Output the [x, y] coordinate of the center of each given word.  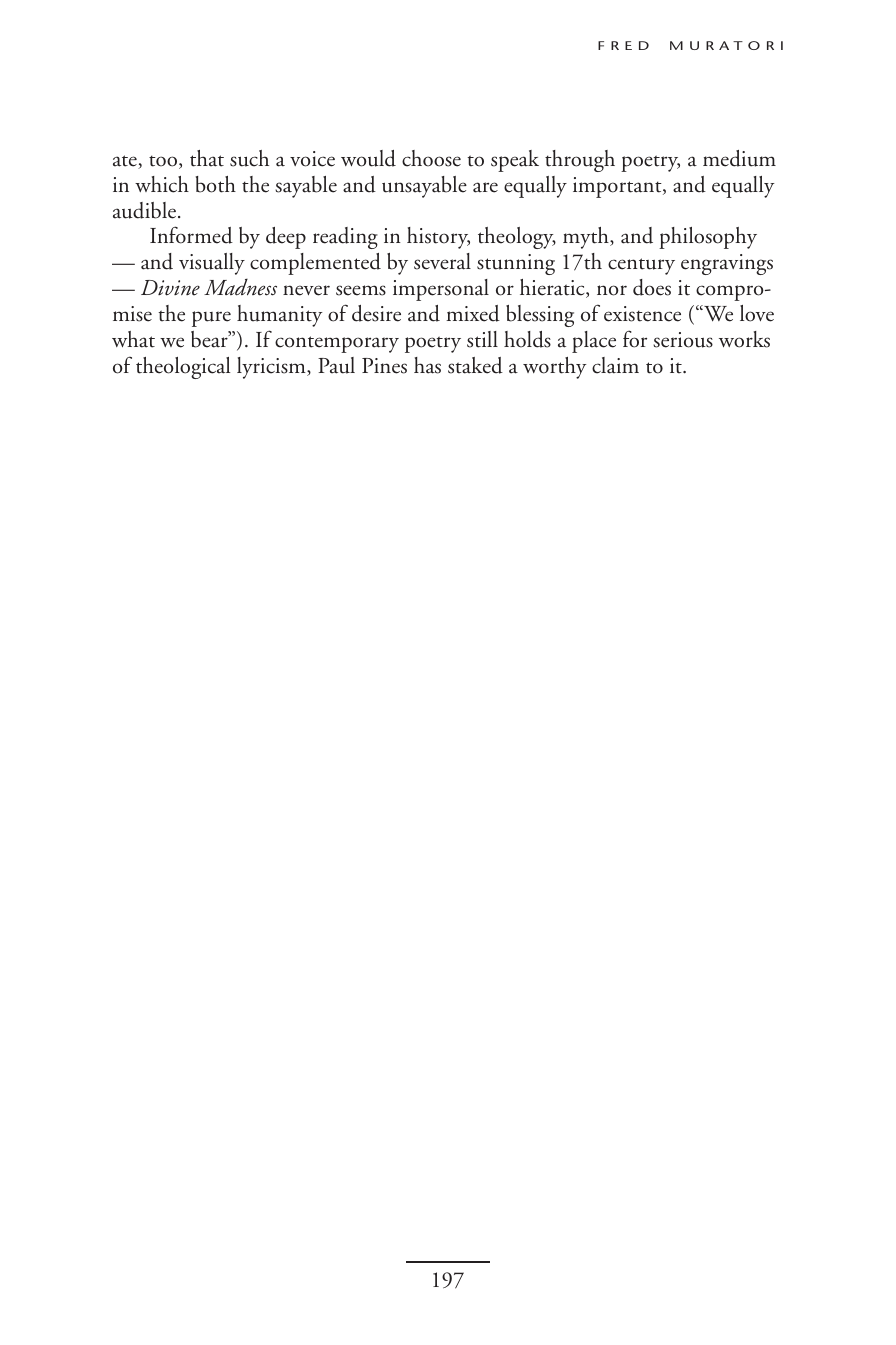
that [207, 158]
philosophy [708, 238]
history [438, 238]
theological [183, 368]
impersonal [441, 290]
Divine [170, 288]
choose [431, 158]
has [427, 365]
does [652, 287]
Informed [191, 235]
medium [739, 158]
